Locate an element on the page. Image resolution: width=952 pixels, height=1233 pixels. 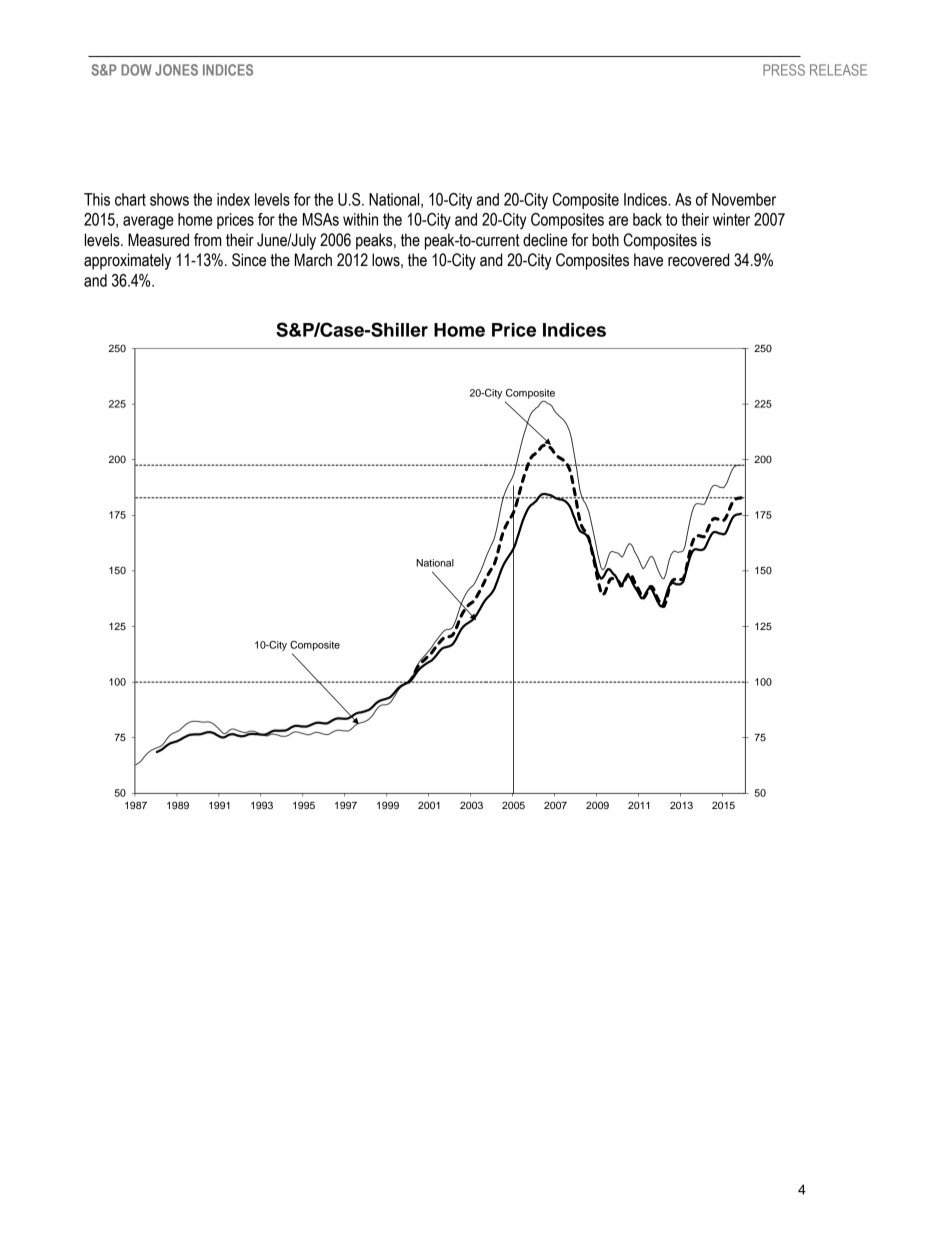
back is located at coordinates (647, 219).
